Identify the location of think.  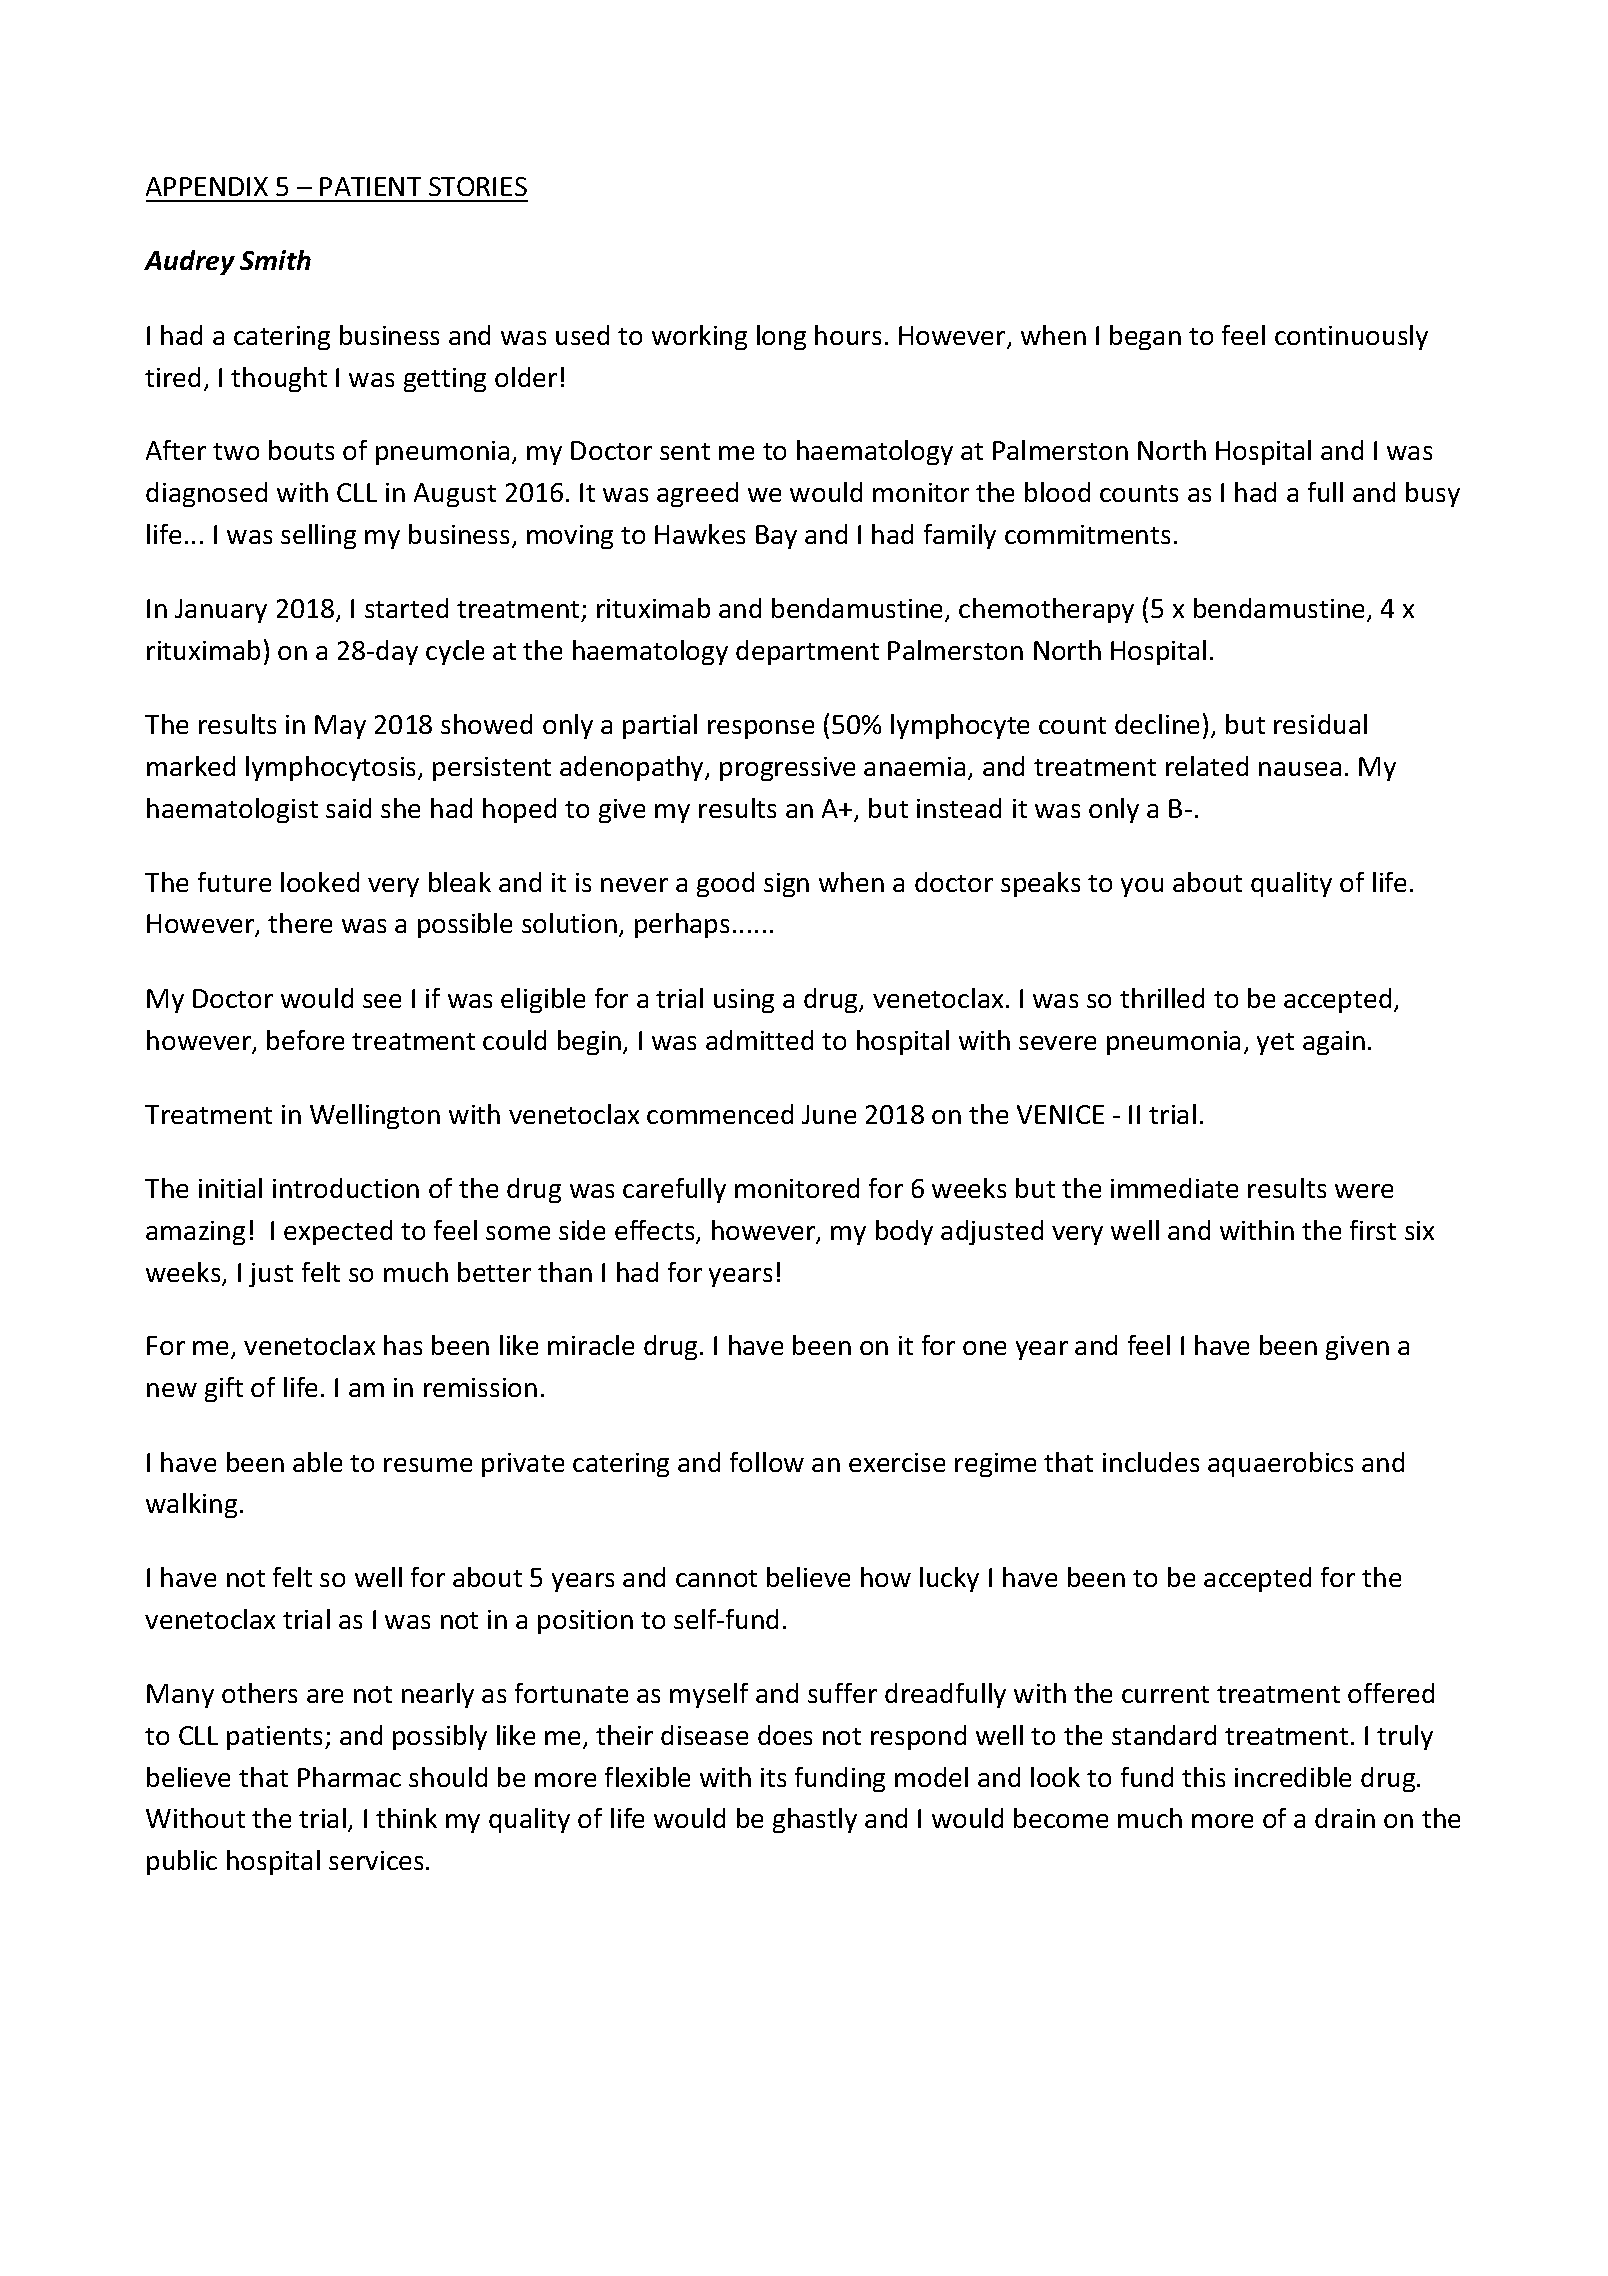
(406, 1818).
